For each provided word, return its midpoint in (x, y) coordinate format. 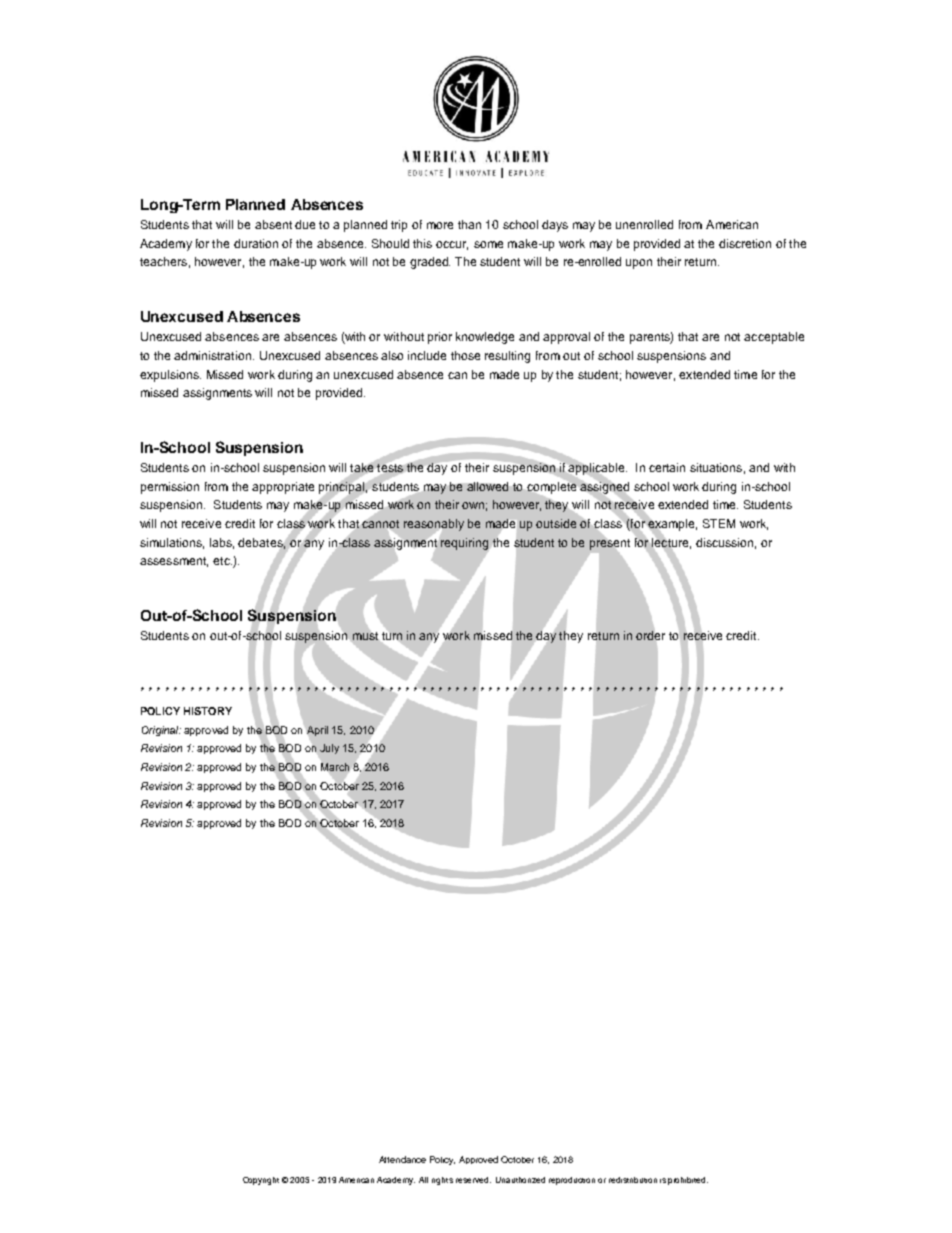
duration (256, 243)
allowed (487, 486)
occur (452, 245)
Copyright (261, 1181)
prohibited (688, 1181)
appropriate (283, 488)
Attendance (402, 1159)
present (610, 544)
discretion (745, 243)
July (329, 749)
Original (161, 731)
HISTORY (208, 711)
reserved (473, 1180)
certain (667, 467)
